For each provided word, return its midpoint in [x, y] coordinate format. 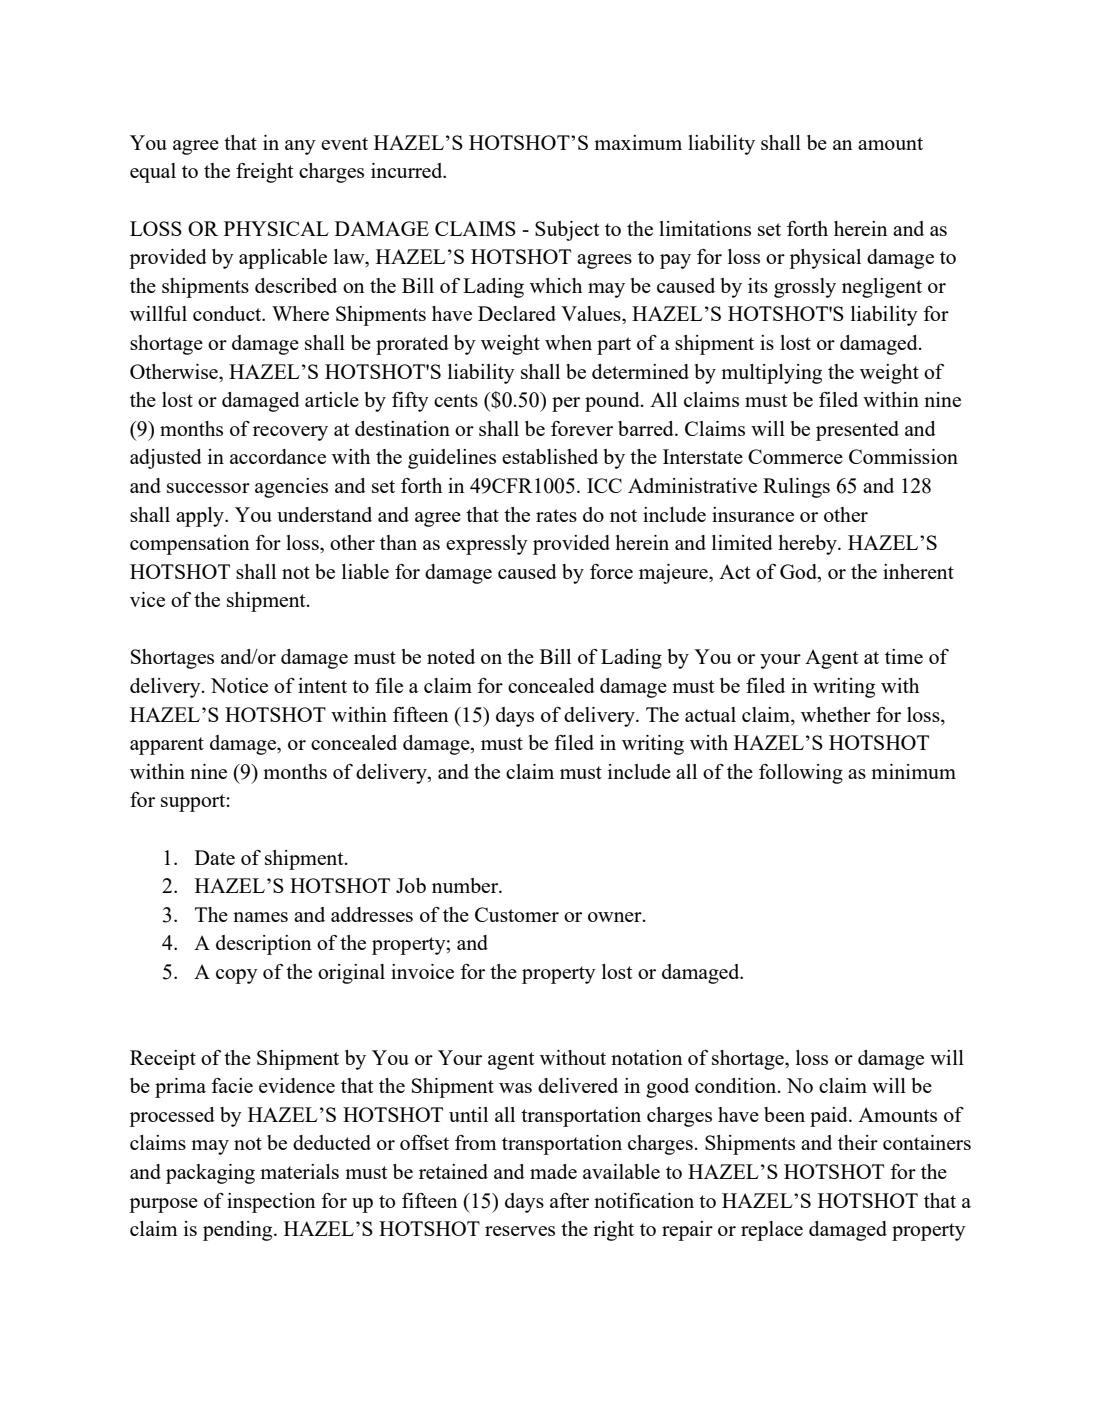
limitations [705, 228]
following [801, 774]
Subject [567, 231]
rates [556, 515]
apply [201, 517]
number [466, 885]
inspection [271, 1203]
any [300, 147]
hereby [808, 545]
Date [215, 857]
